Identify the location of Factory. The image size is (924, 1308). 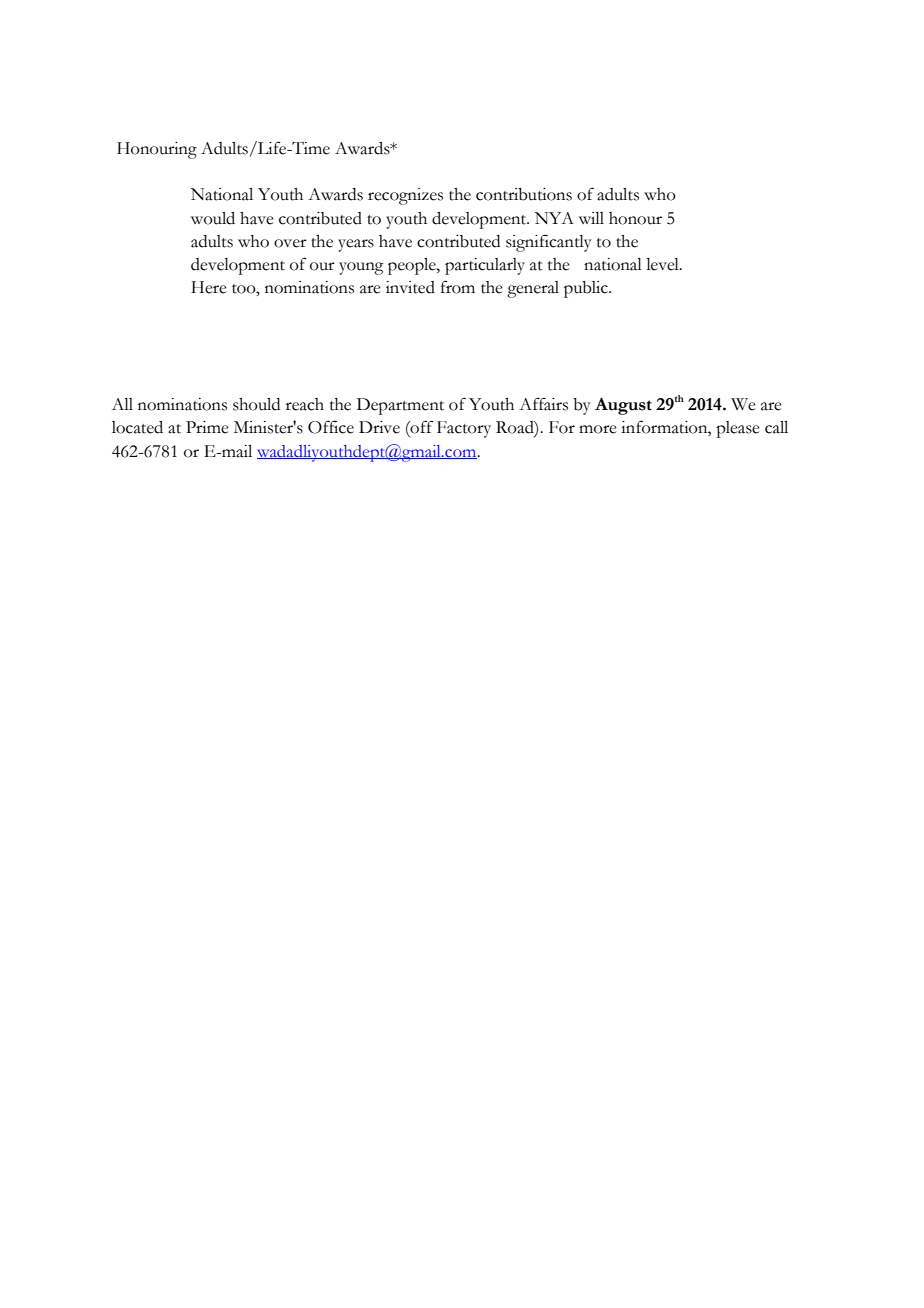
(464, 429).
